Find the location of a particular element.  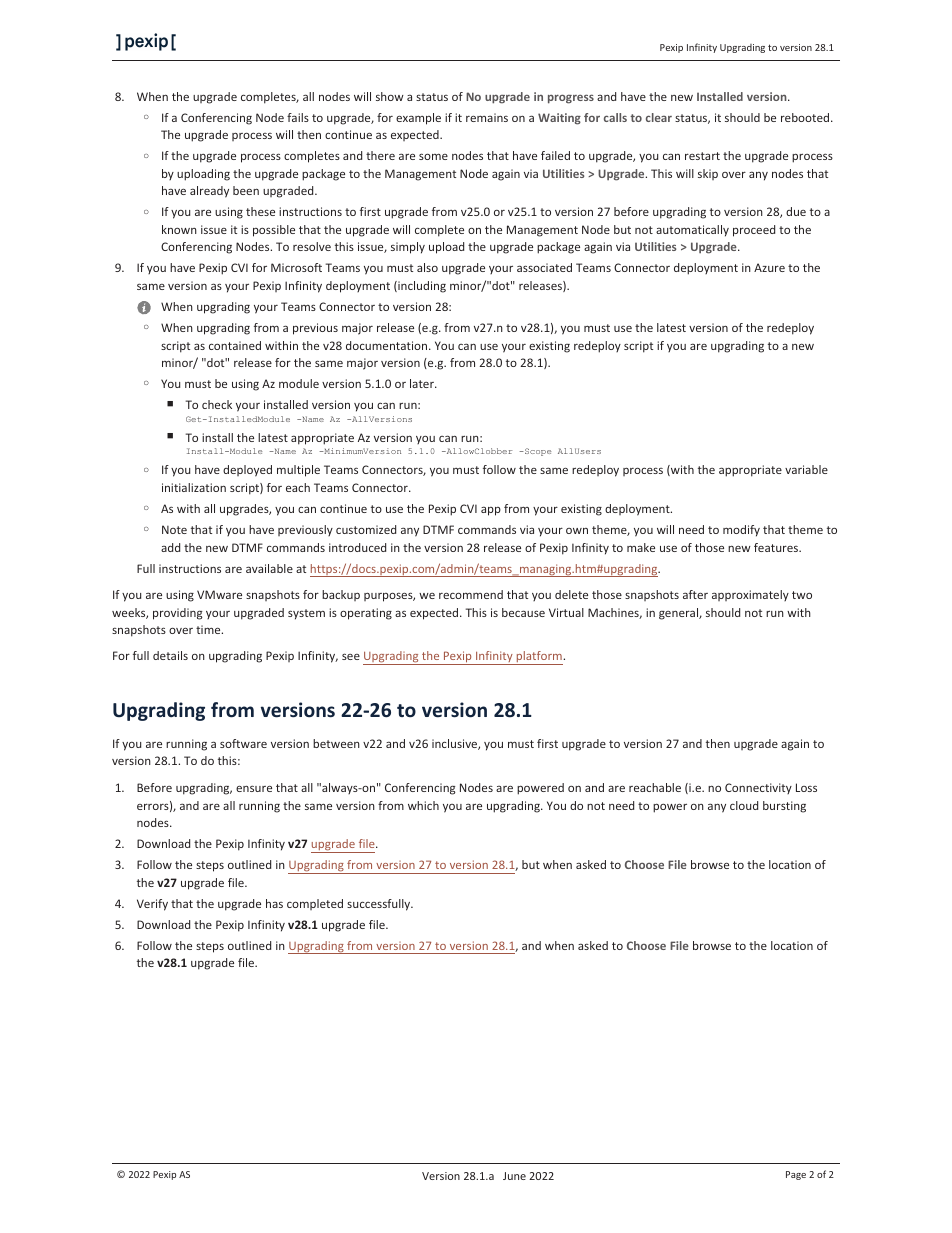

cloud is located at coordinates (744, 805).
